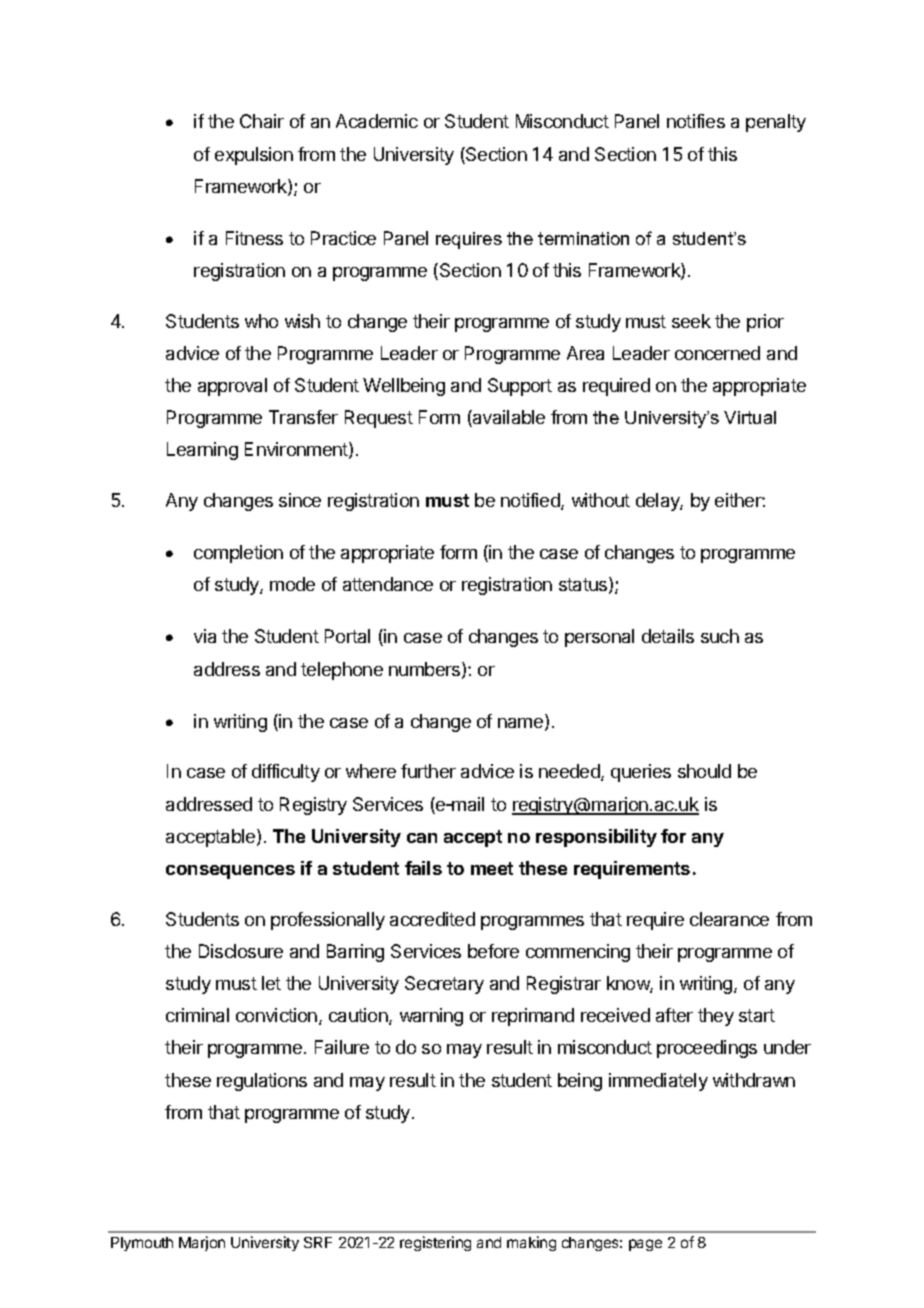 This document has width=924, height=1308. What do you see at coordinates (254, 156) in the document?
I see `expulsion` at bounding box center [254, 156].
